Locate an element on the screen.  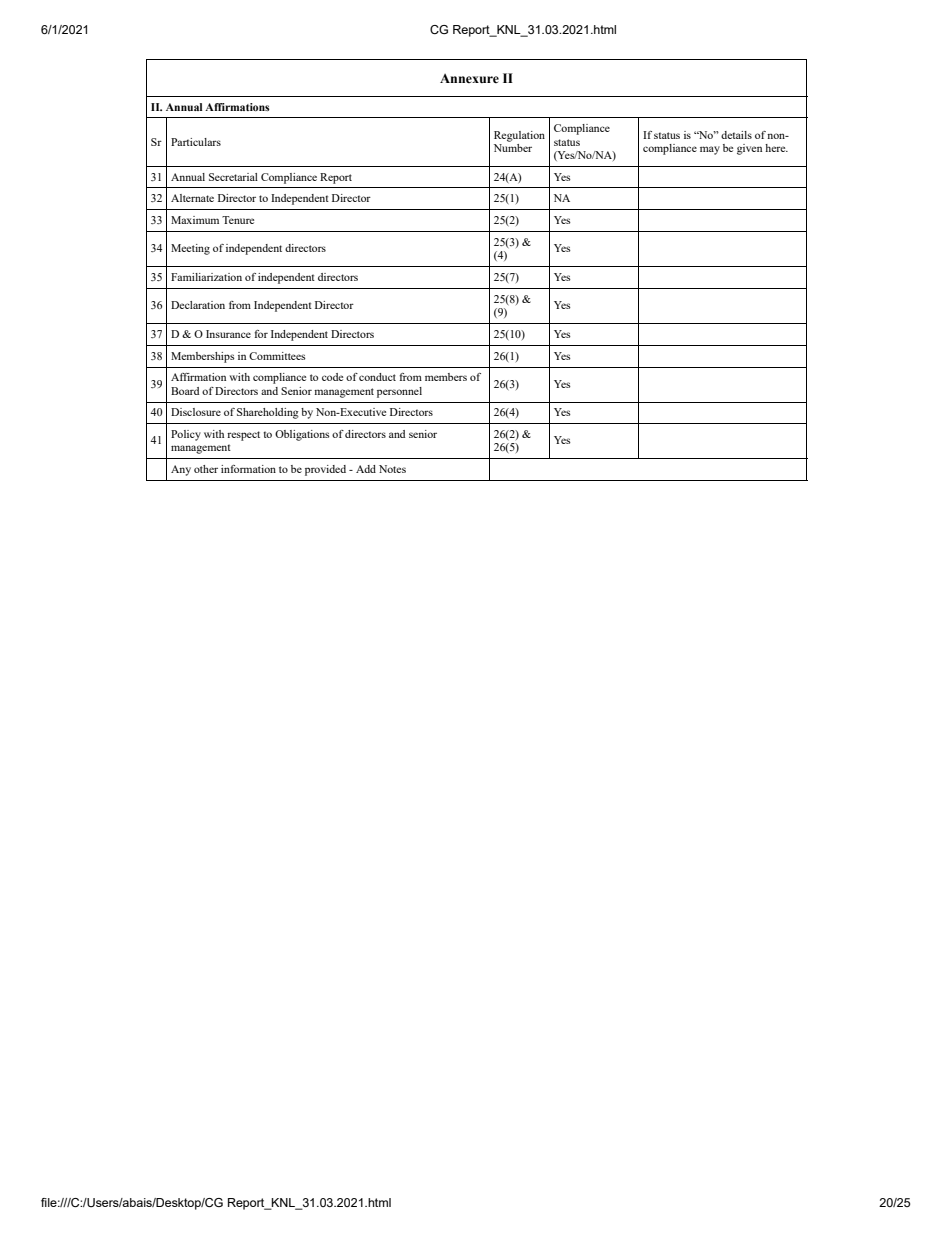
given is located at coordinates (749, 149).
